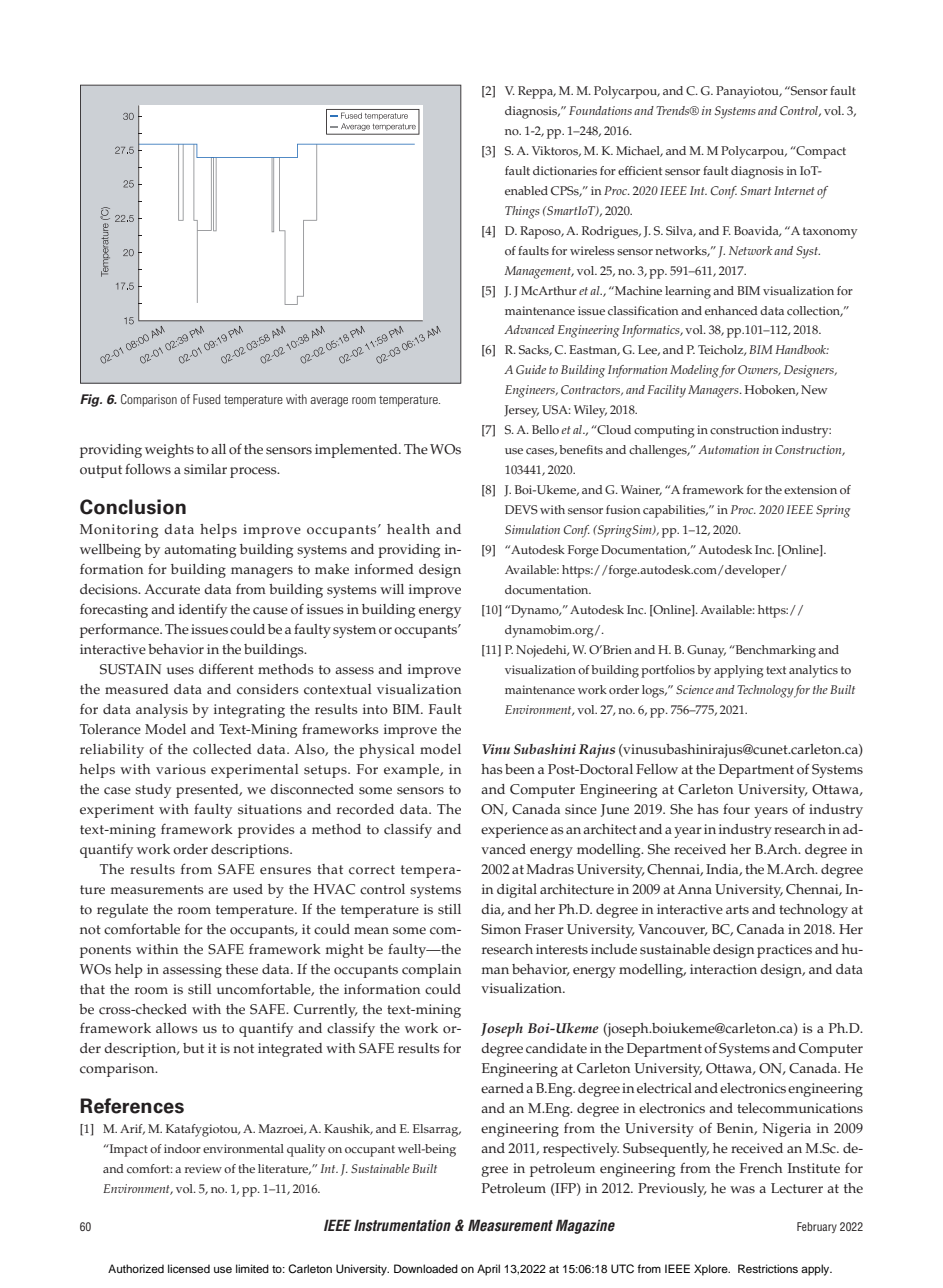 The image size is (943, 1288). What do you see at coordinates (180, 671) in the screenshot?
I see `uses` at bounding box center [180, 671].
